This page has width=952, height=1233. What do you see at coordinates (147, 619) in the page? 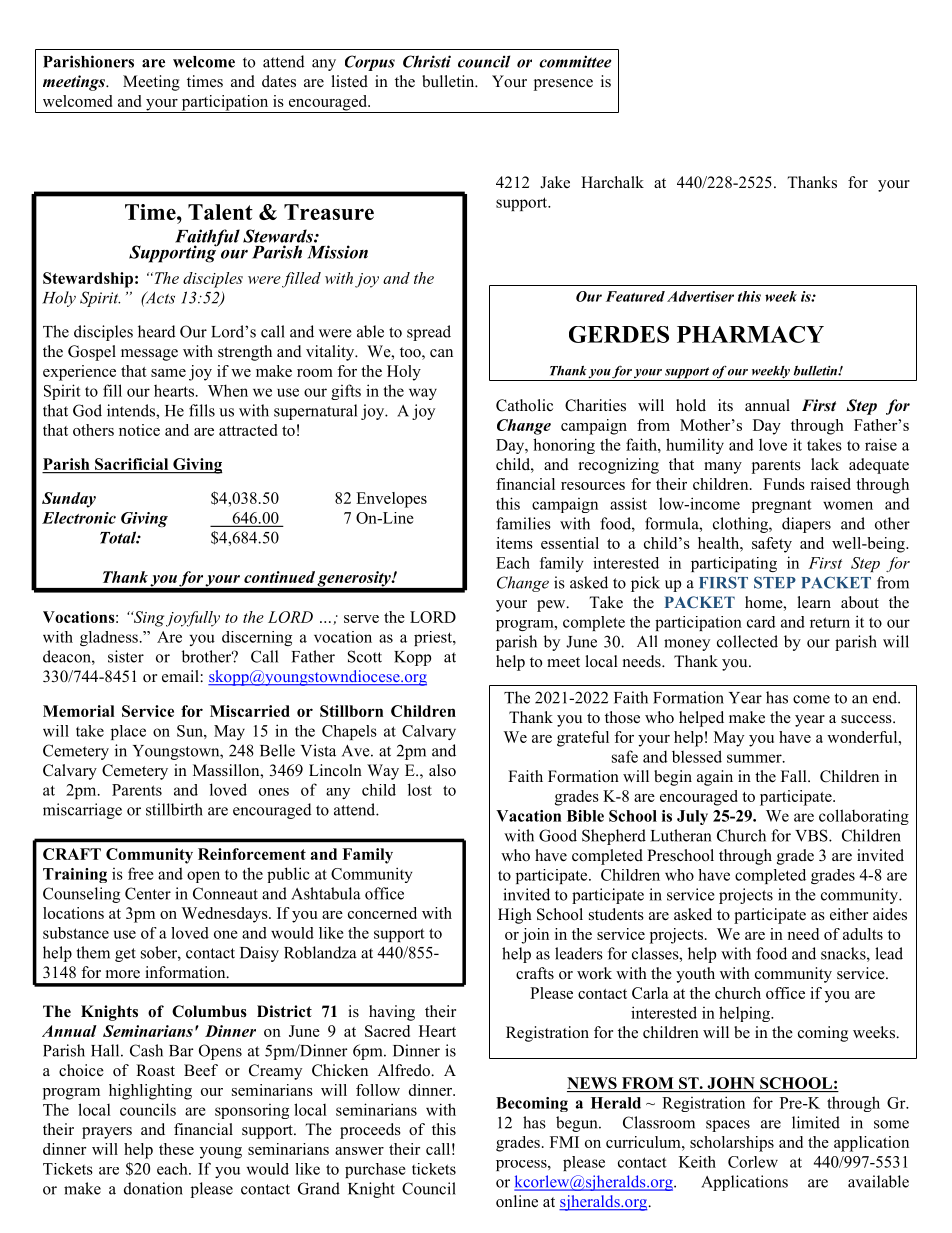
I see `Sing` at bounding box center [147, 619].
